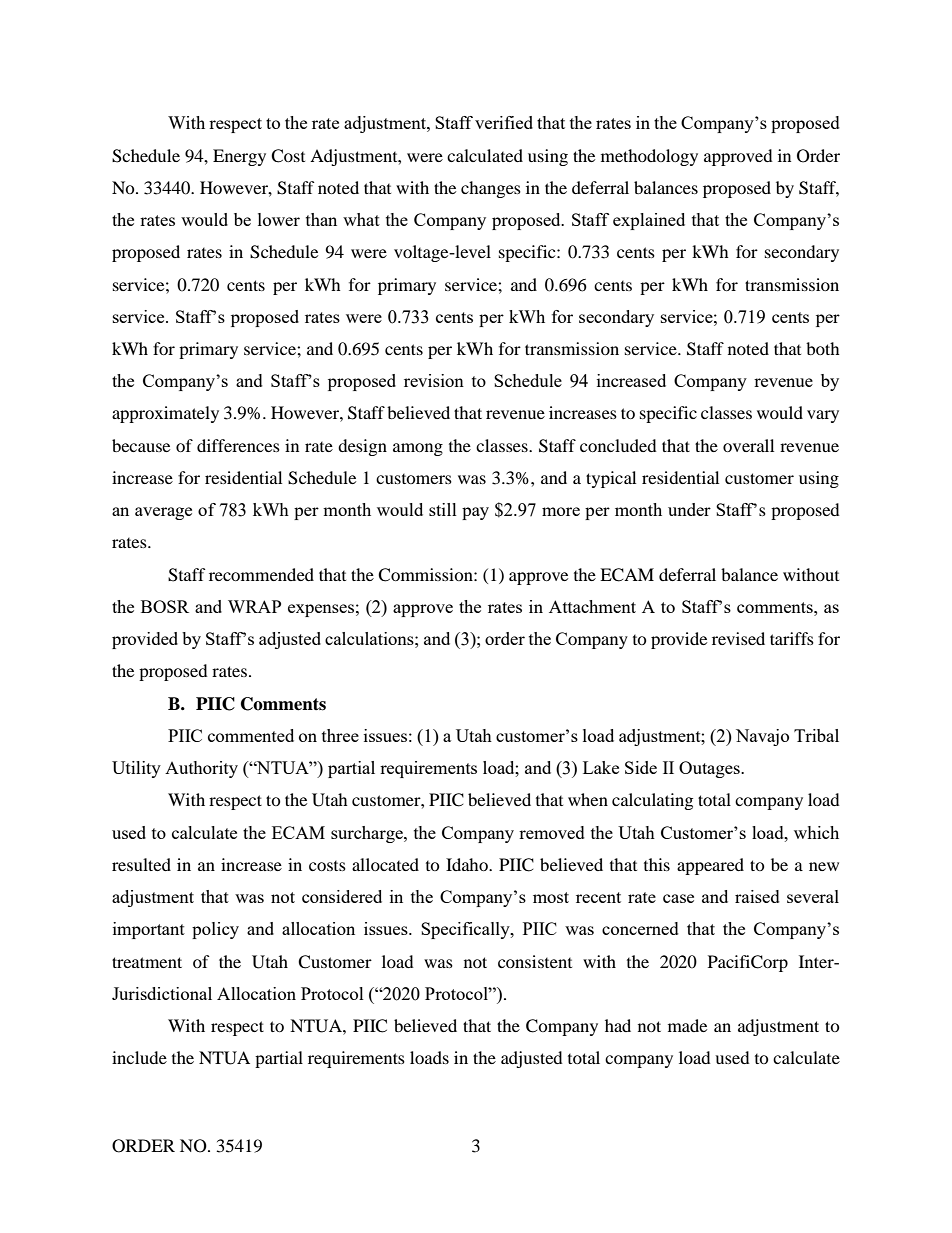 This image has width=952, height=1233. Describe the element at coordinates (601, 767) in the image. I see `Lake` at that location.
